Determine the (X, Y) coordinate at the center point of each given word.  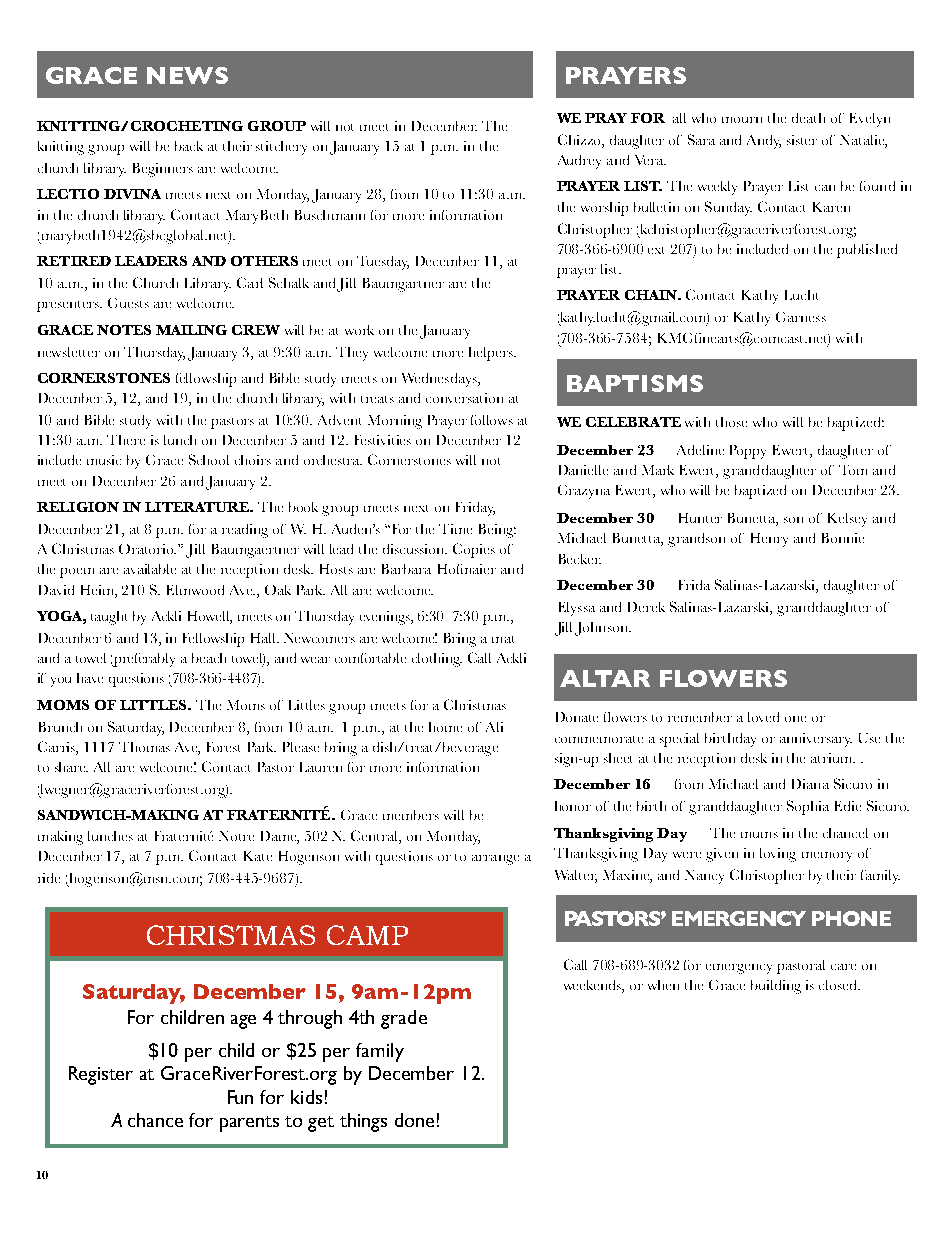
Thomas (144, 747)
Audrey (579, 162)
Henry (769, 540)
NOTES (124, 330)
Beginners (163, 170)
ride (49, 878)
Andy (764, 142)
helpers (492, 354)
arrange (495, 860)
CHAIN (652, 295)
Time (455, 529)
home (445, 727)
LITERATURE (198, 507)
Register (101, 1075)
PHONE (851, 918)
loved (763, 717)
